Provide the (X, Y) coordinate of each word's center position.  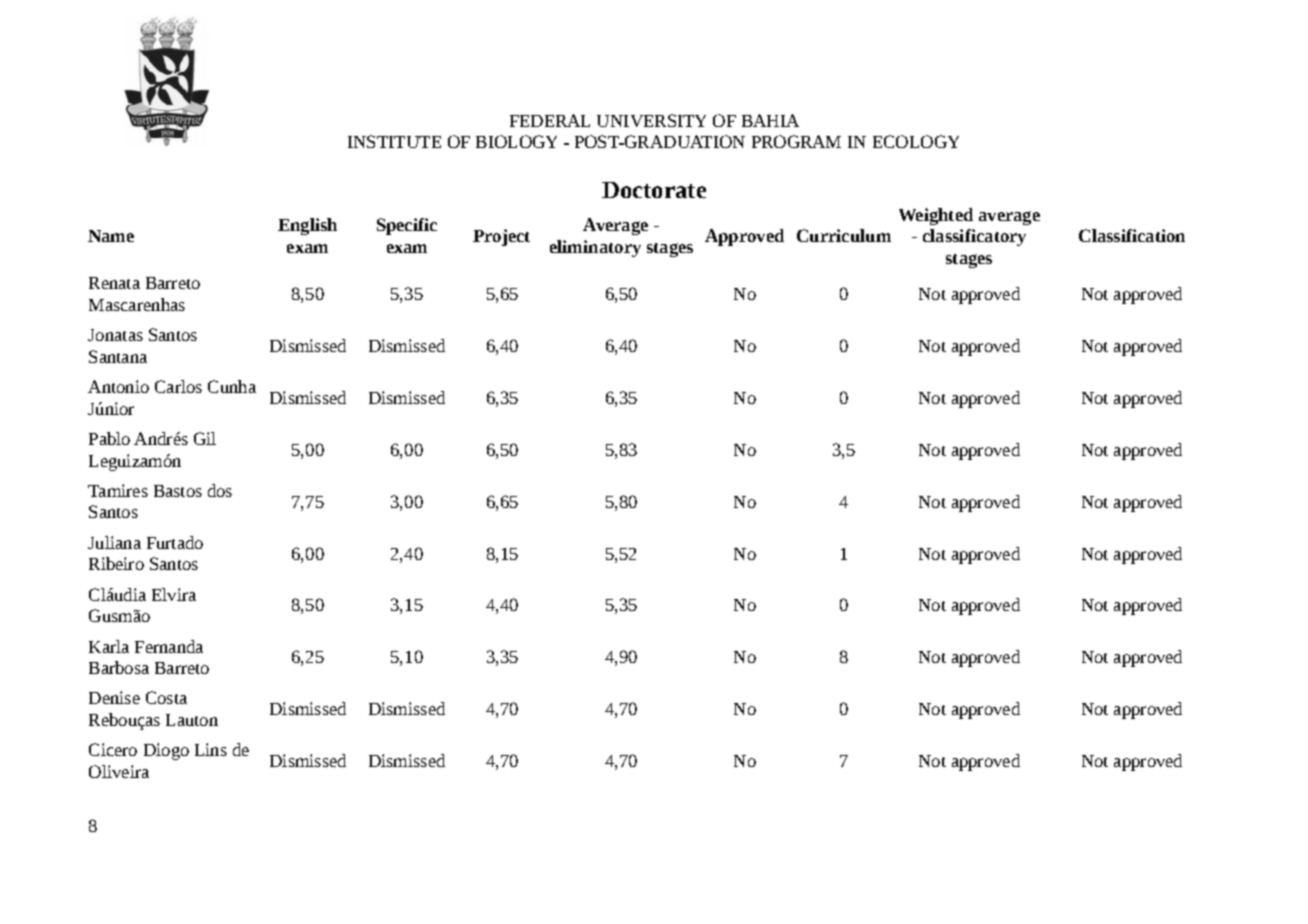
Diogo (166, 751)
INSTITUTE (394, 141)
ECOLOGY (916, 141)
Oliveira (119, 771)
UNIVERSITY (651, 120)
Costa (166, 697)
